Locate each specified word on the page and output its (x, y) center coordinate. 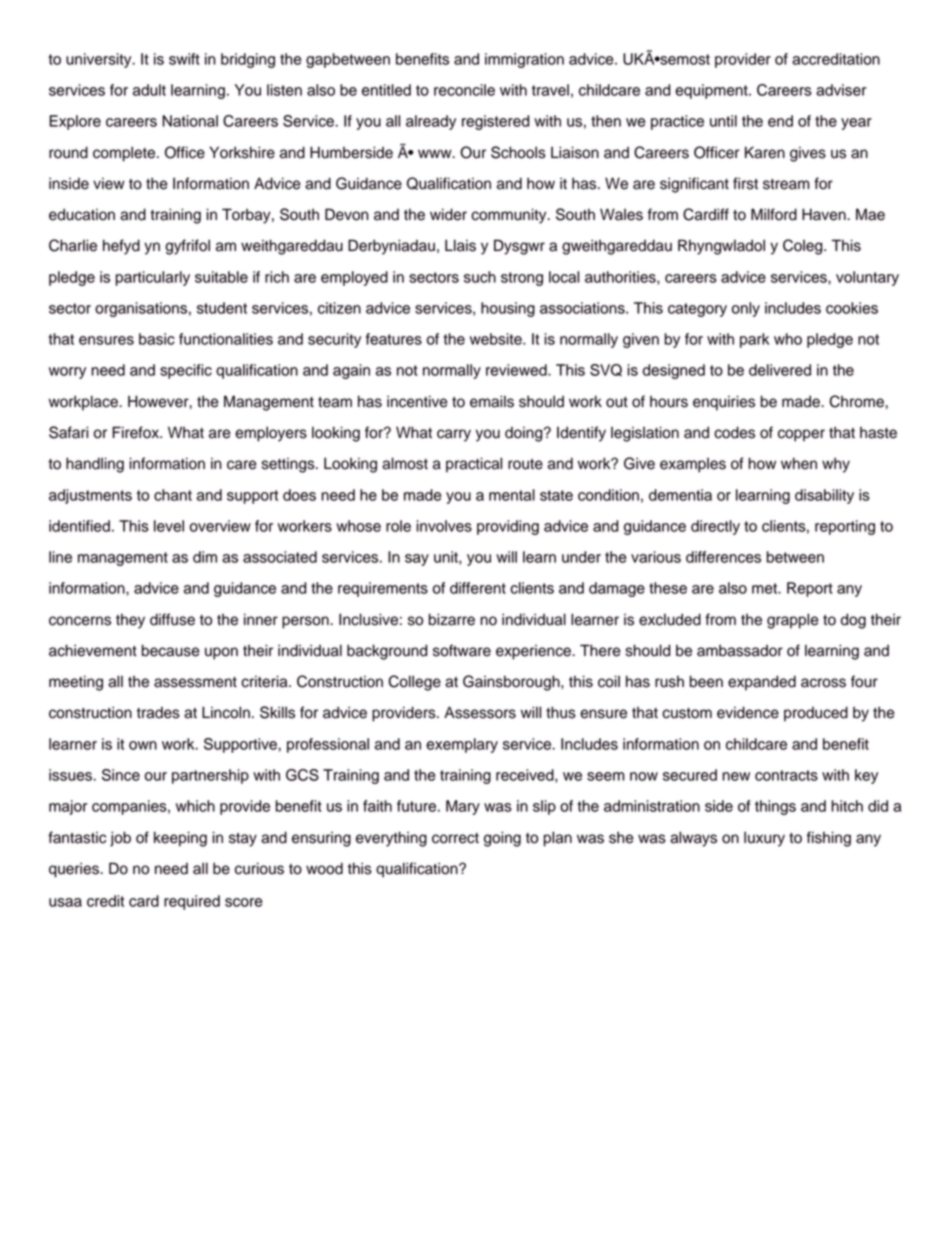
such (480, 277)
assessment (195, 682)
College (414, 683)
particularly (153, 278)
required (192, 902)
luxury (764, 839)
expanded (762, 683)
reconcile (464, 90)
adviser (841, 90)
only (746, 309)
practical (474, 465)
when (799, 463)
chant (173, 495)
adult (149, 90)
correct (455, 838)
